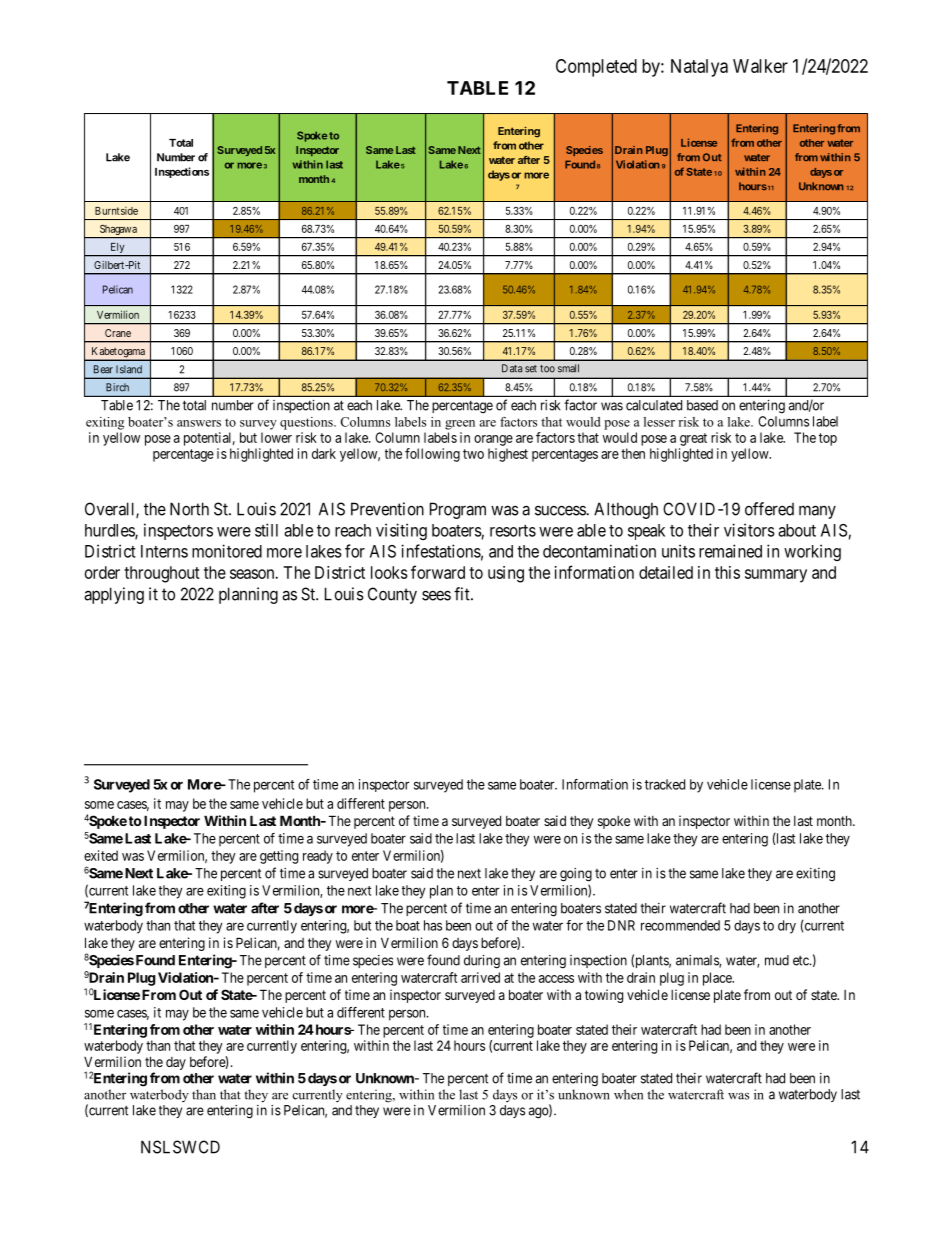 This page has width=952, height=1233. What do you see at coordinates (702, 405) in the page?
I see `based` at bounding box center [702, 405].
